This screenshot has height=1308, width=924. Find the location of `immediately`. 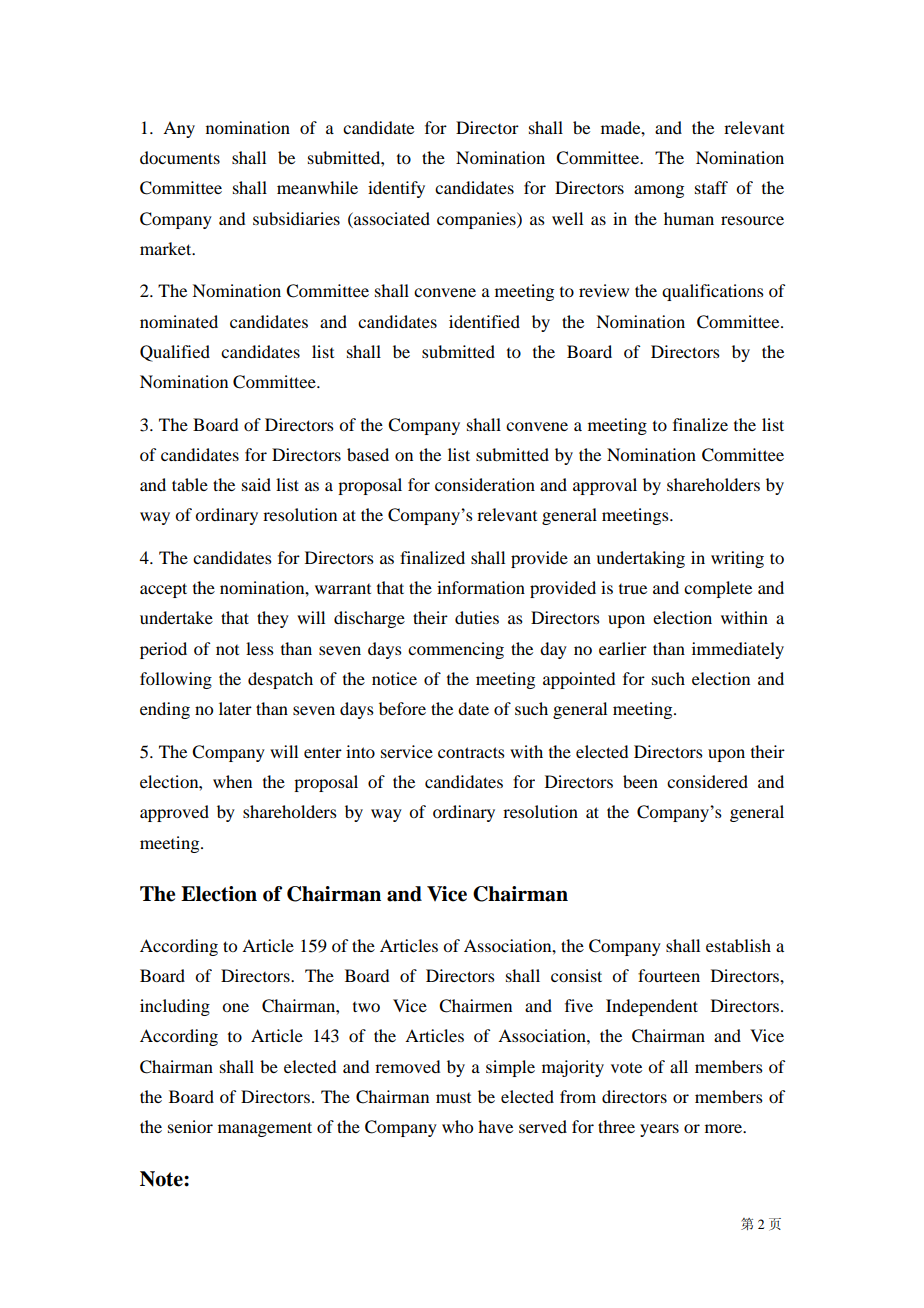

immediately is located at coordinates (738, 650).
